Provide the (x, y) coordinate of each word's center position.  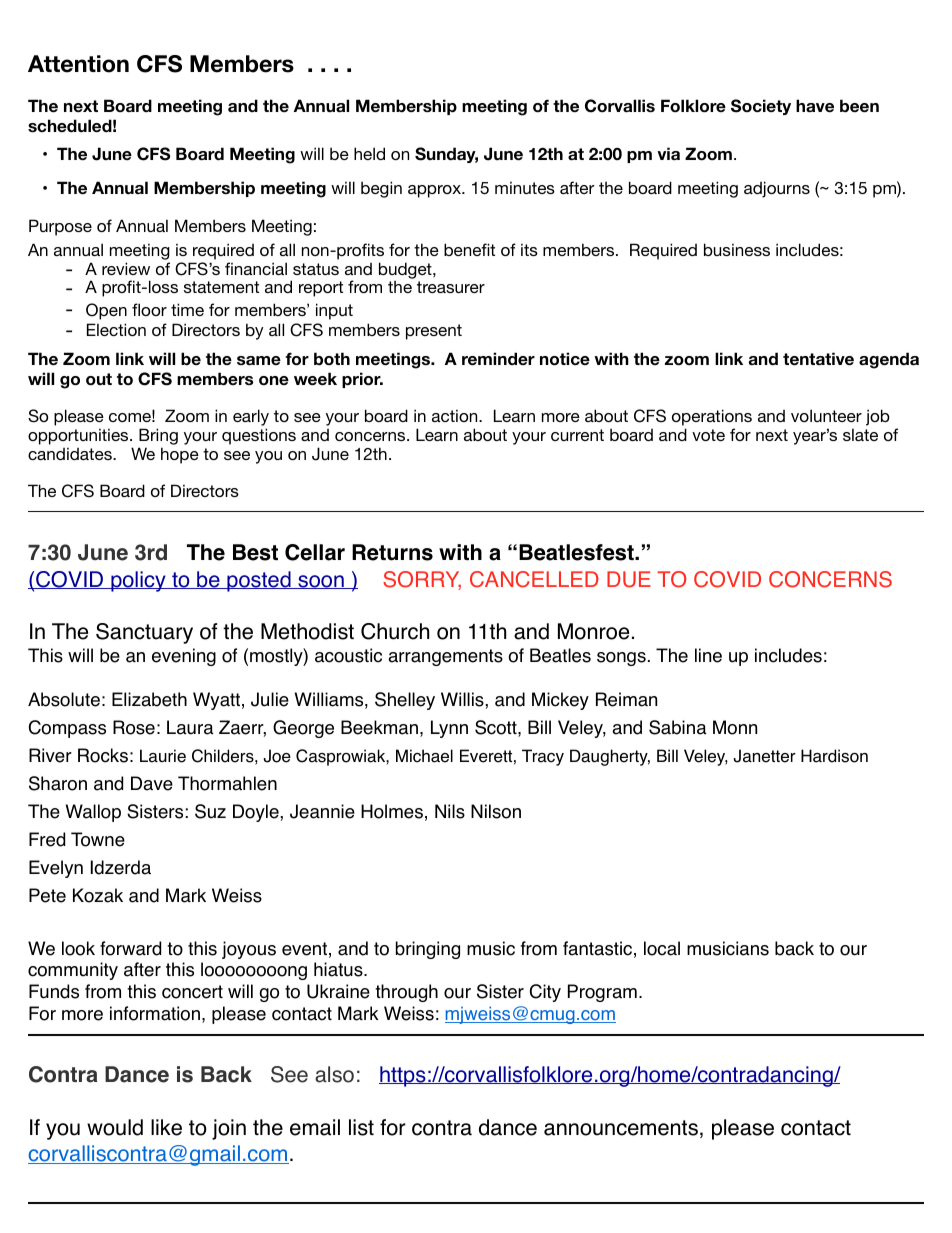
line (708, 655)
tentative (818, 359)
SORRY (422, 580)
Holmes (392, 811)
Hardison (834, 756)
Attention (78, 64)
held (369, 153)
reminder (498, 359)
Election (116, 329)
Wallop (93, 813)
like (166, 1127)
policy (138, 581)
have (815, 106)
